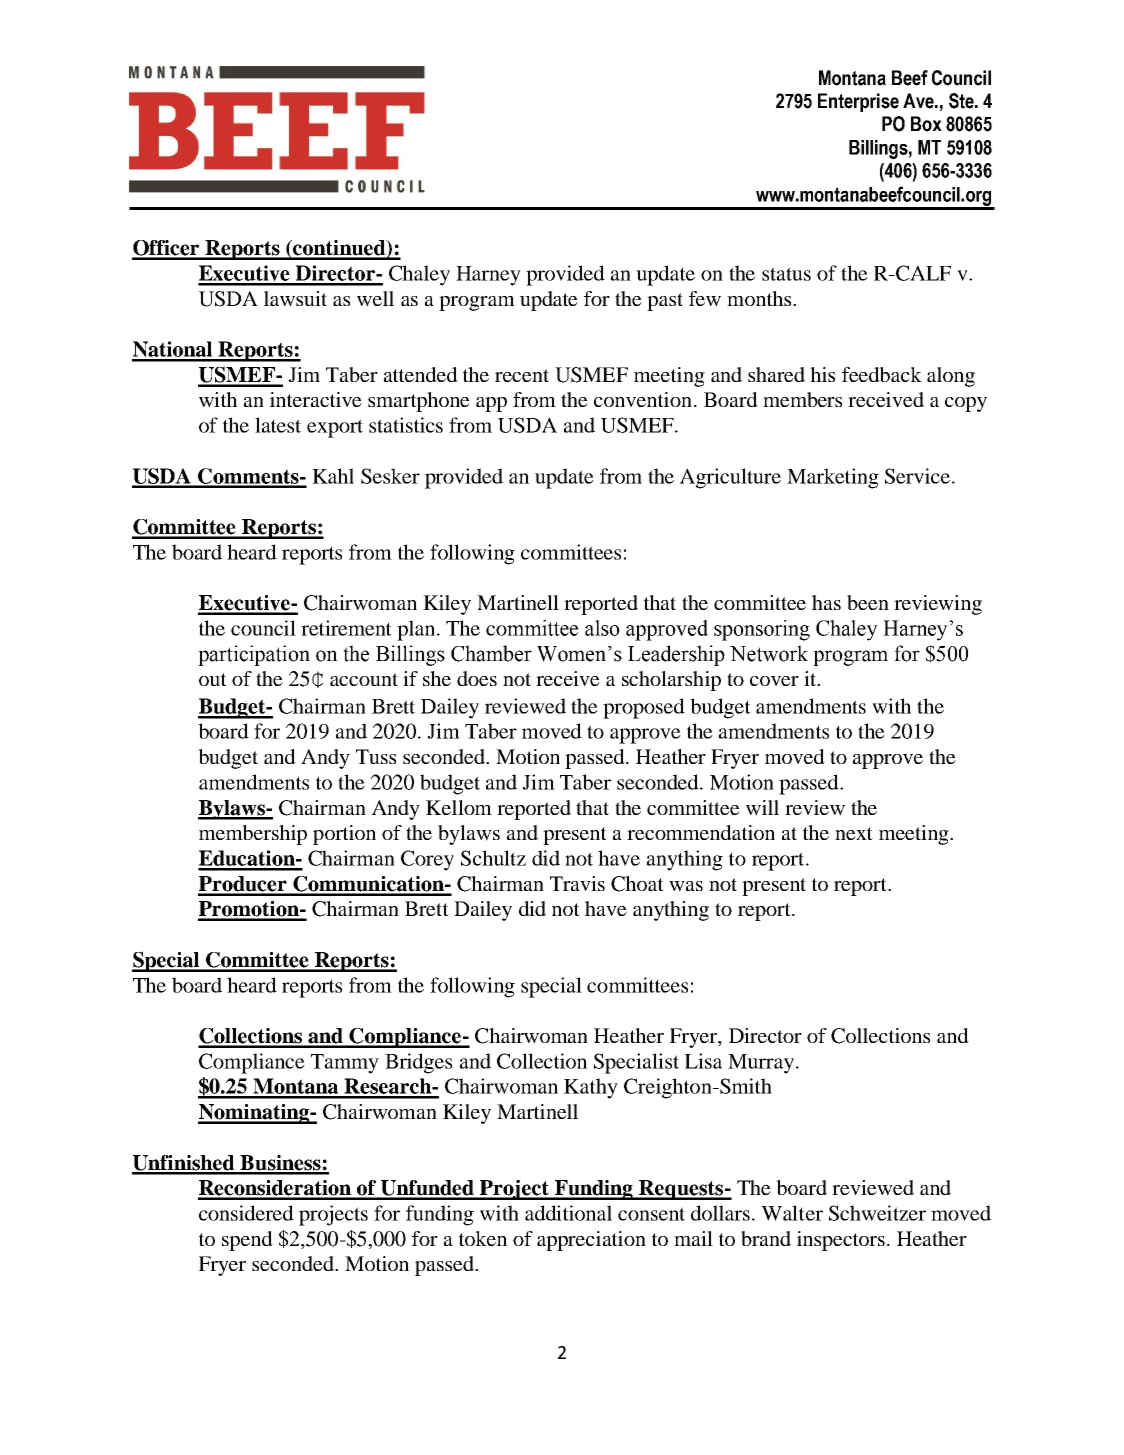  I want to click on additional, so click(568, 1213).
